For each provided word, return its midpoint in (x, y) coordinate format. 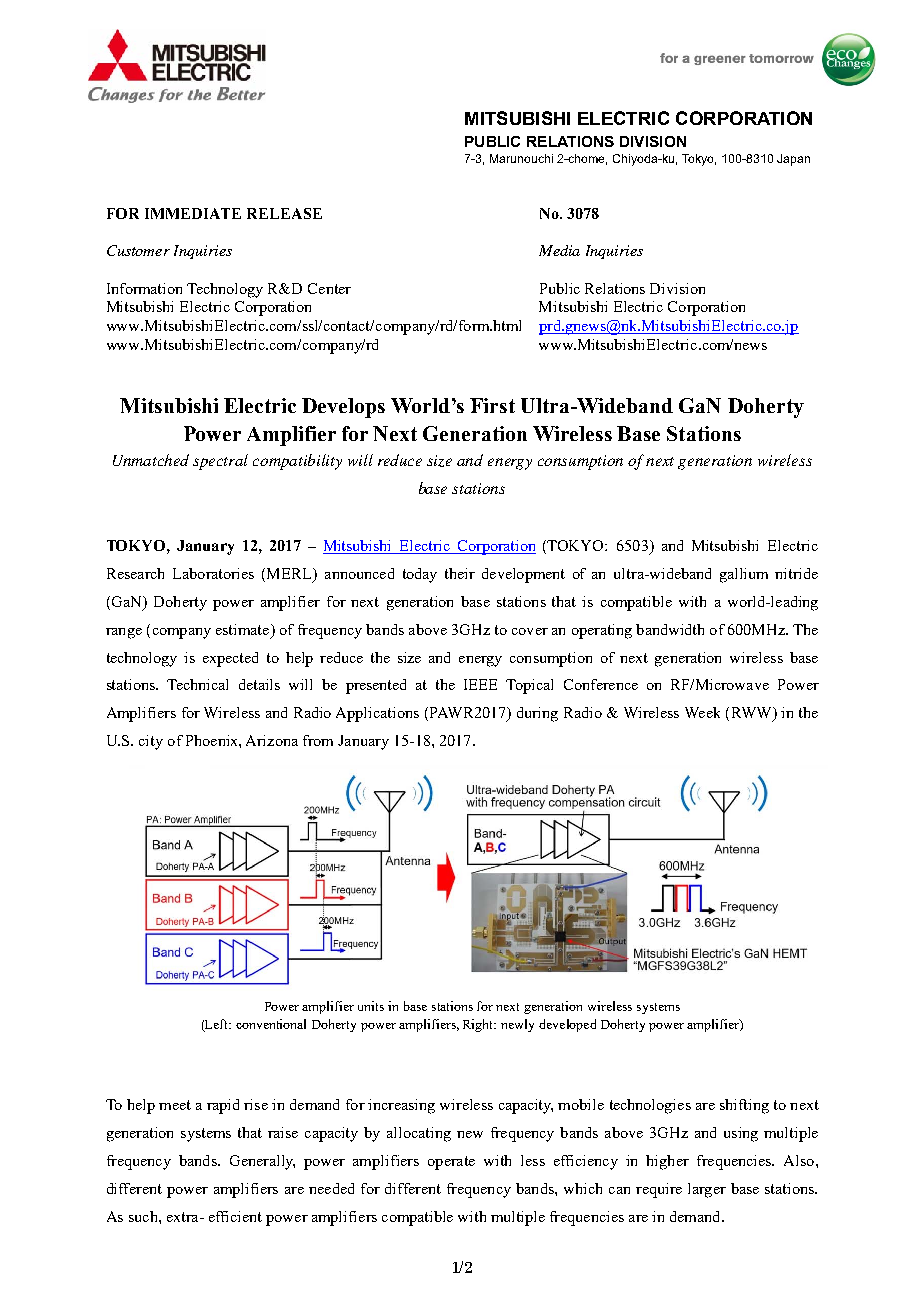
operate (451, 1163)
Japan (793, 160)
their (460, 573)
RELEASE (284, 213)
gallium (744, 575)
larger (707, 1190)
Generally (262, 1162)
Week (702, 712)
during (537, 714)
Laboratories (213, 573)
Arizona (272, 740)
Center (329, 288)
